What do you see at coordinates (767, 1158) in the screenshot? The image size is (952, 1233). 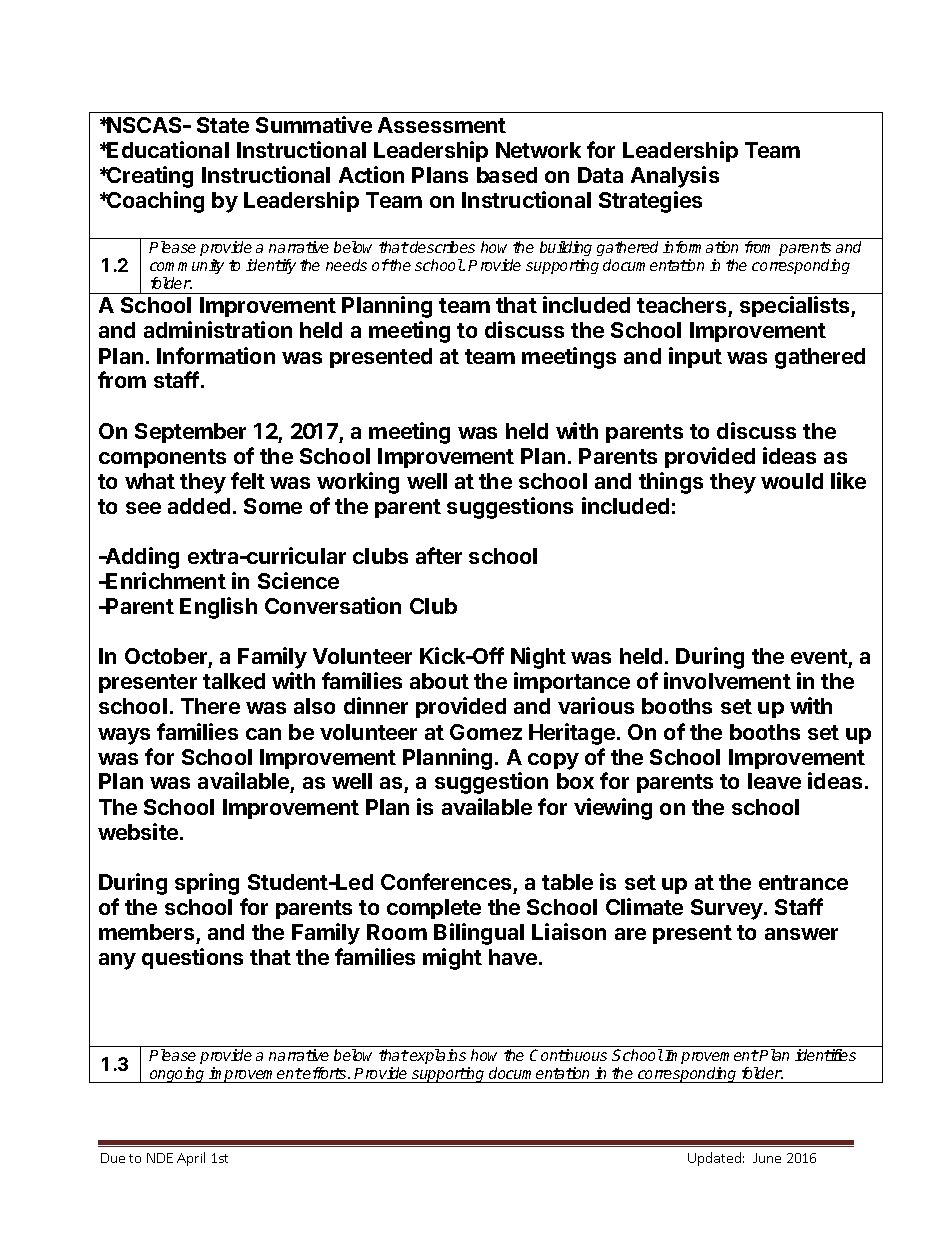 I see `June` at bounding box center [767, 1158].
